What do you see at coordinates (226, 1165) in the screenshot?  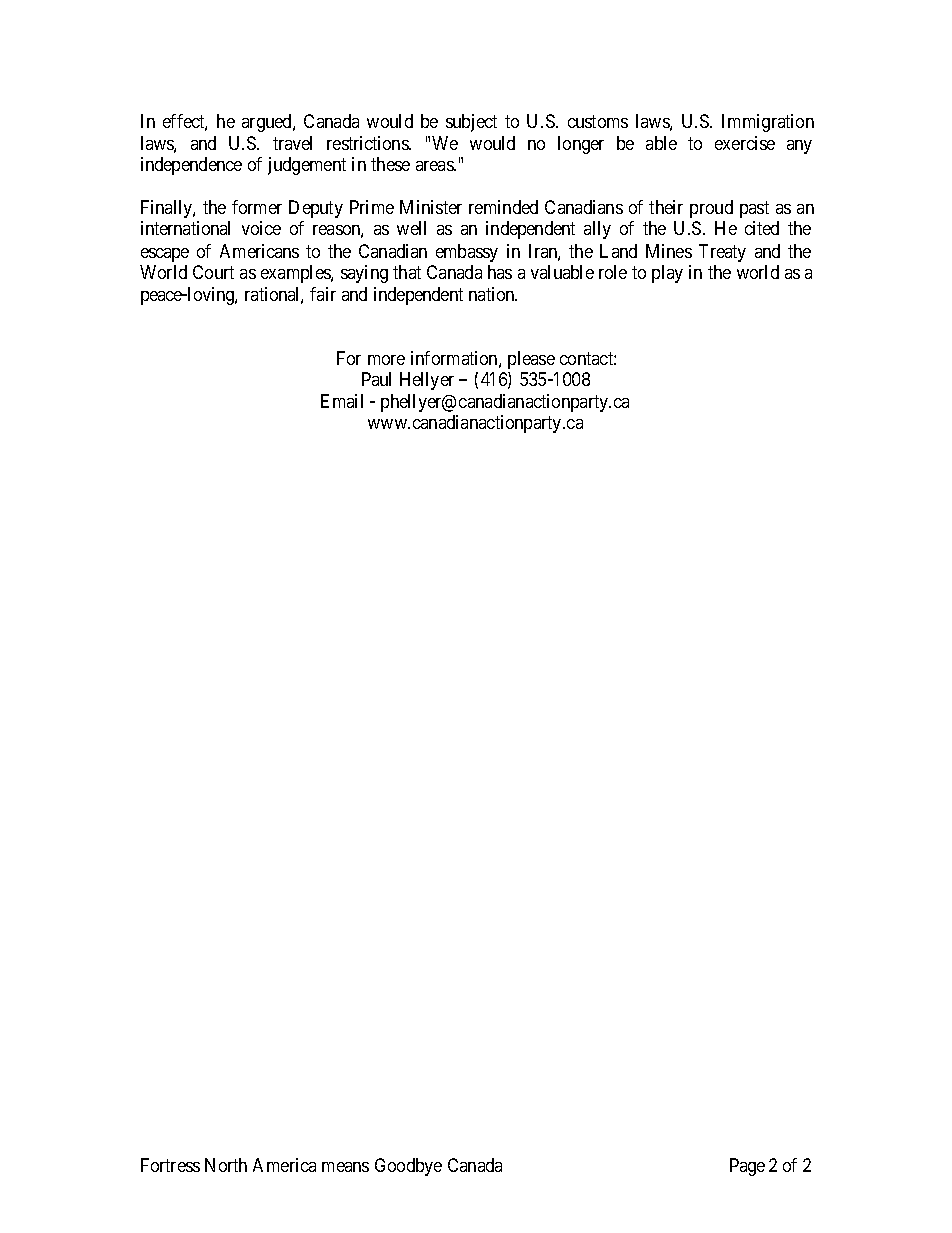 I see `North` at bounding box center [226, 1165].
